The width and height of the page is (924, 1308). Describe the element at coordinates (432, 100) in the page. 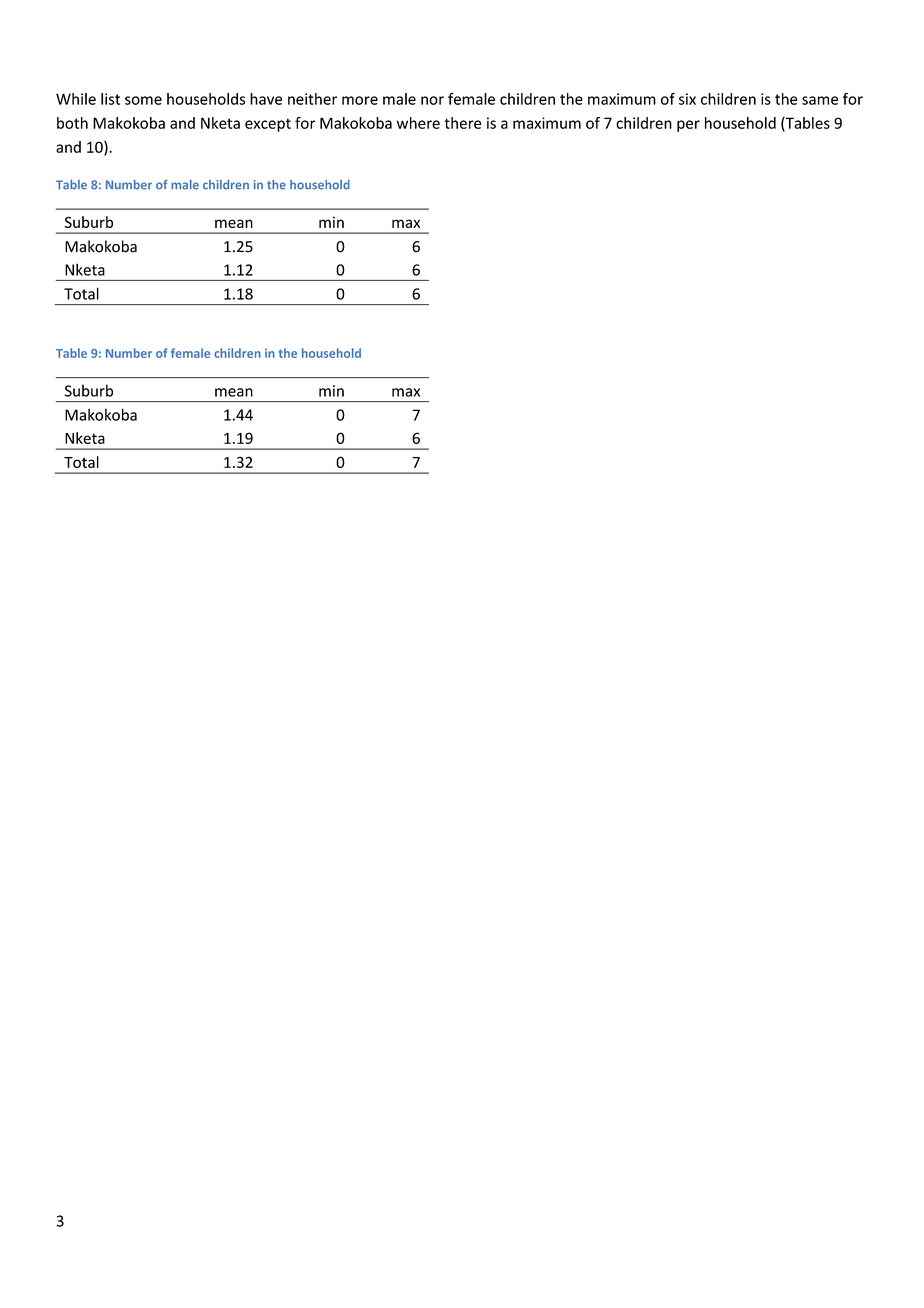

I see `nor` at that location.
